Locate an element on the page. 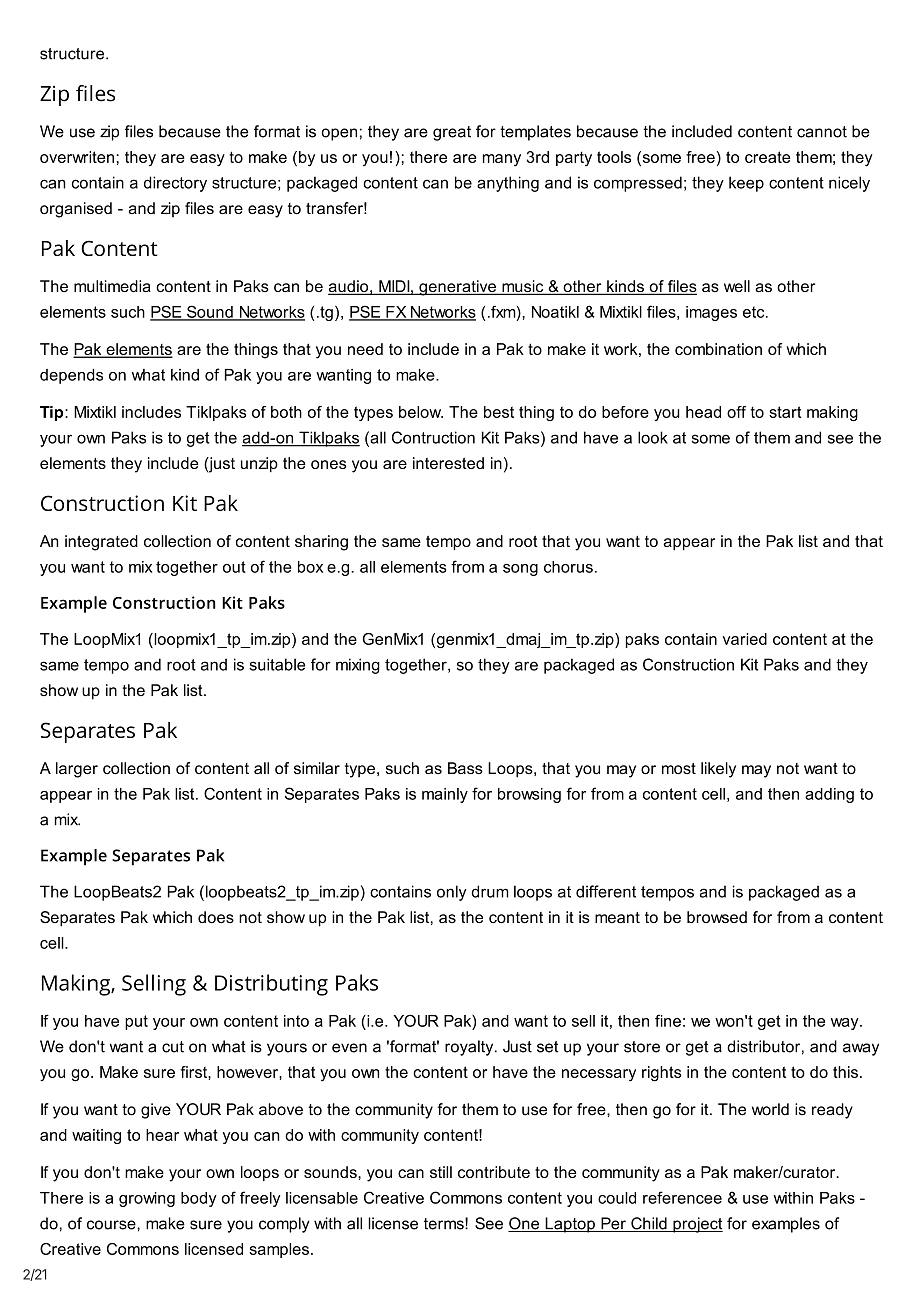 Image resolution: width=924 pixels, height=1308 pixels. Contruction is located at coordinates (433, 437).
